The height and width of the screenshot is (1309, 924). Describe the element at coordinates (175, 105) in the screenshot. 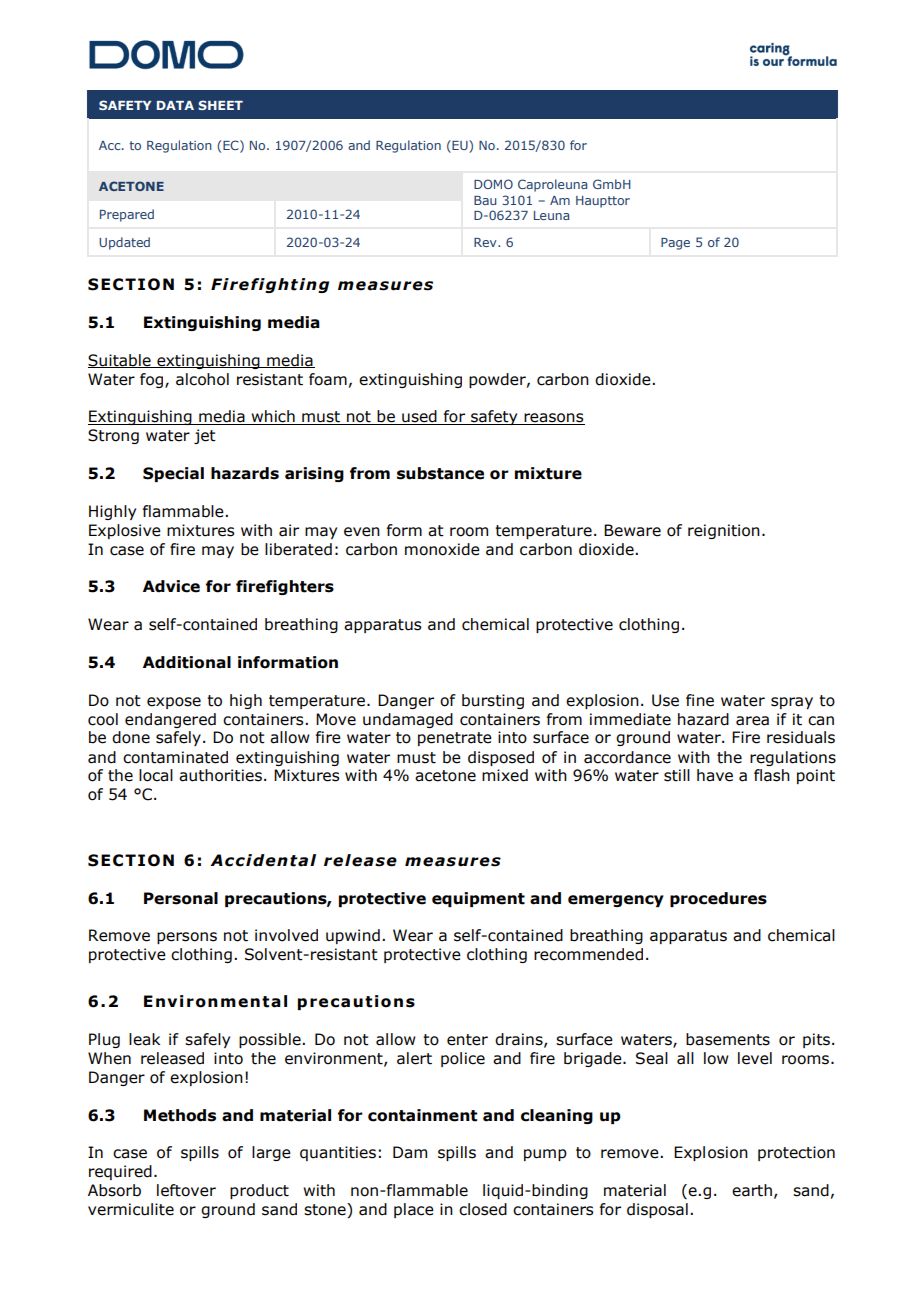

I see `DATA` at that location.
